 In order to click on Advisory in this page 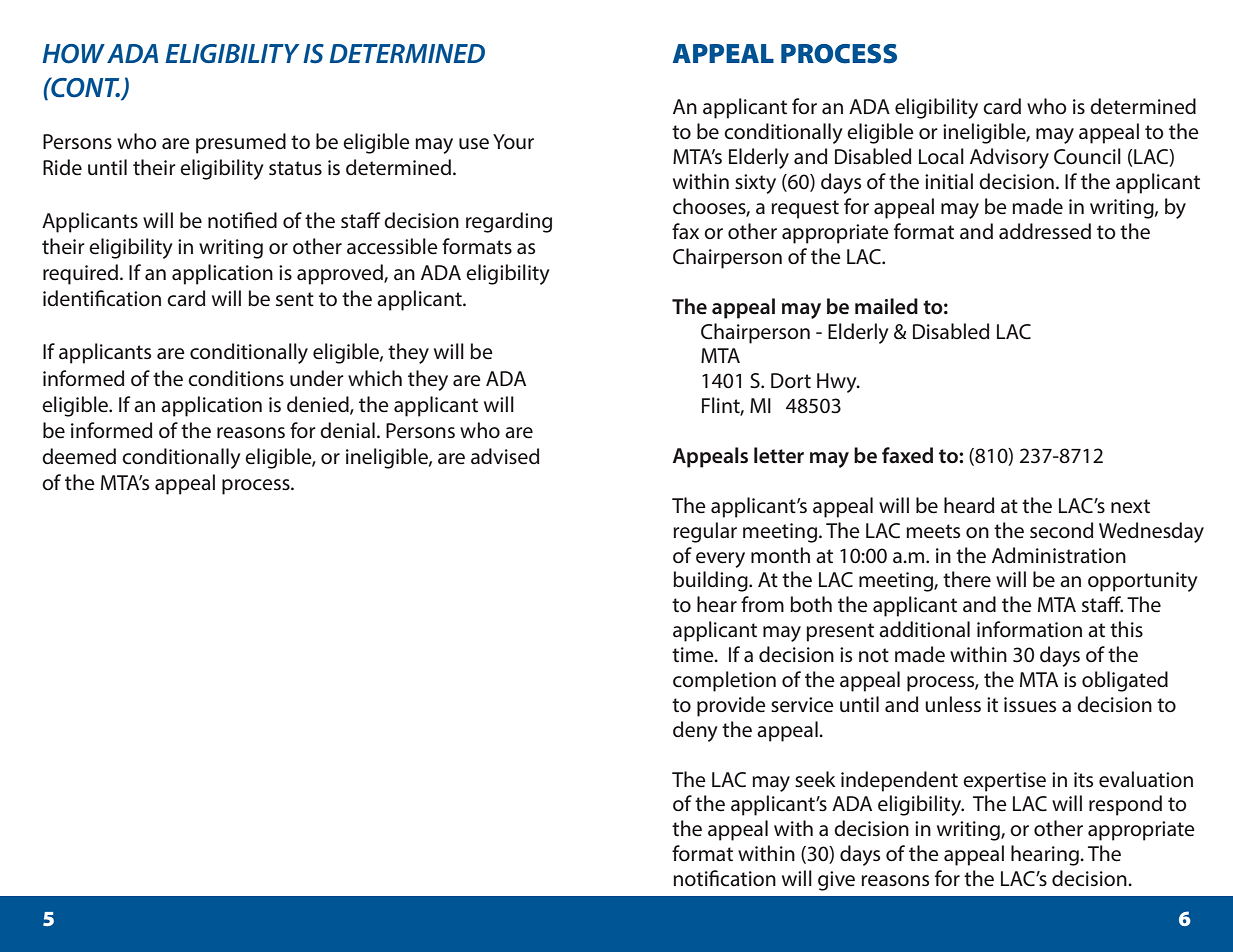, I will do `click(1009, 158)`.
